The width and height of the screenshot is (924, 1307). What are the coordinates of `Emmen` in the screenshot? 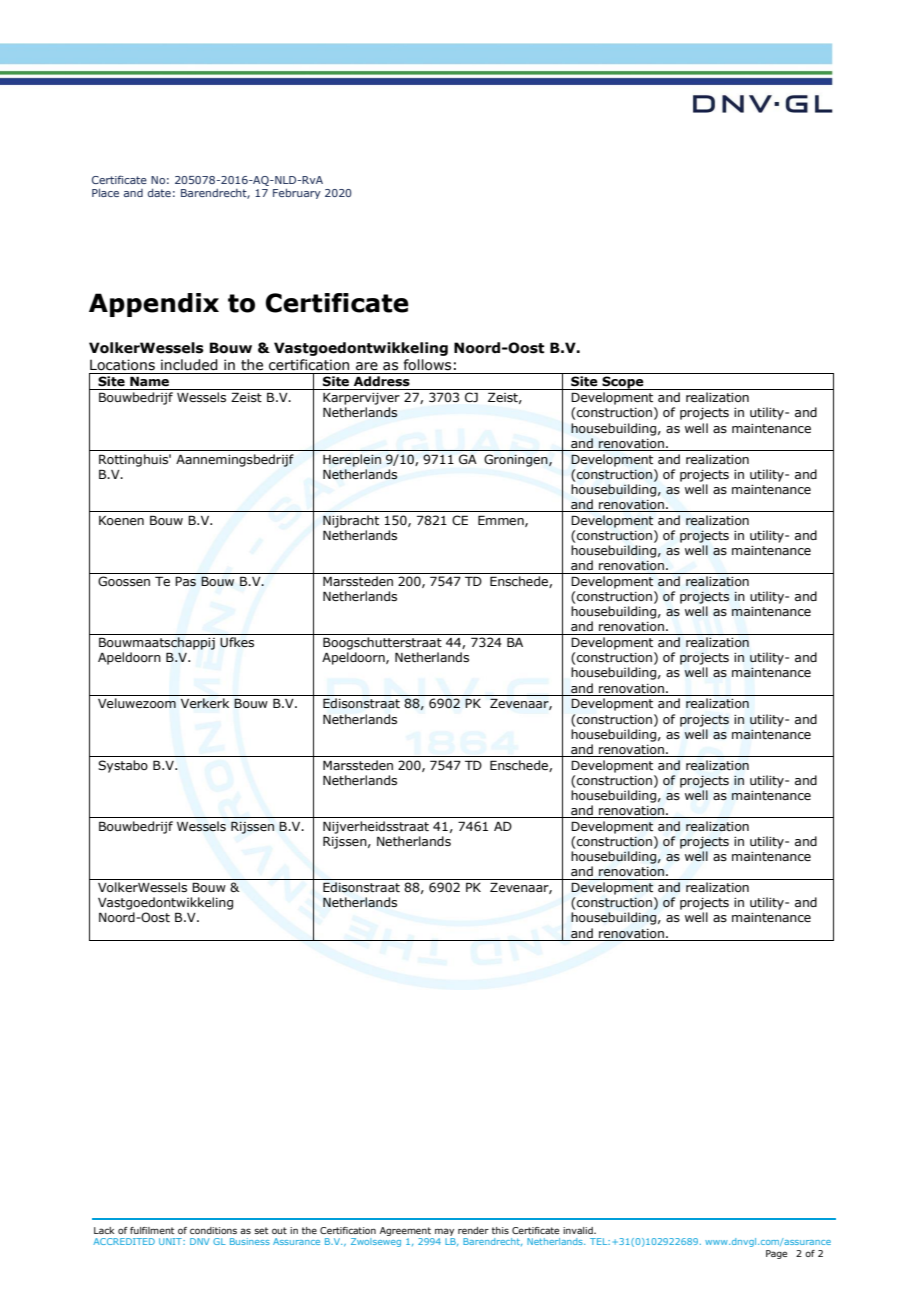 It's located at (502, 521).
